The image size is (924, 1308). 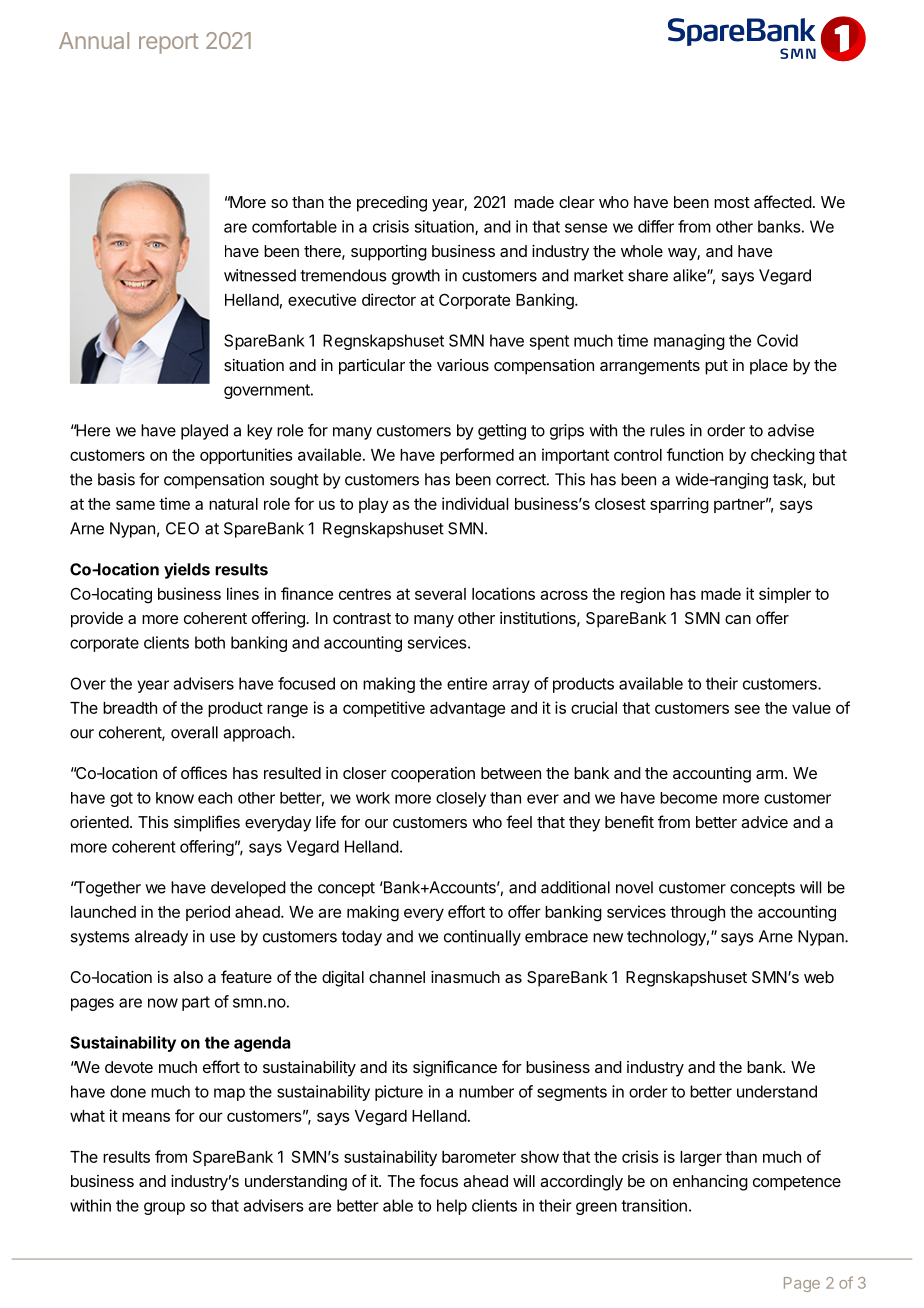 I want to click on witnessed, so click(x=260, y=275).
